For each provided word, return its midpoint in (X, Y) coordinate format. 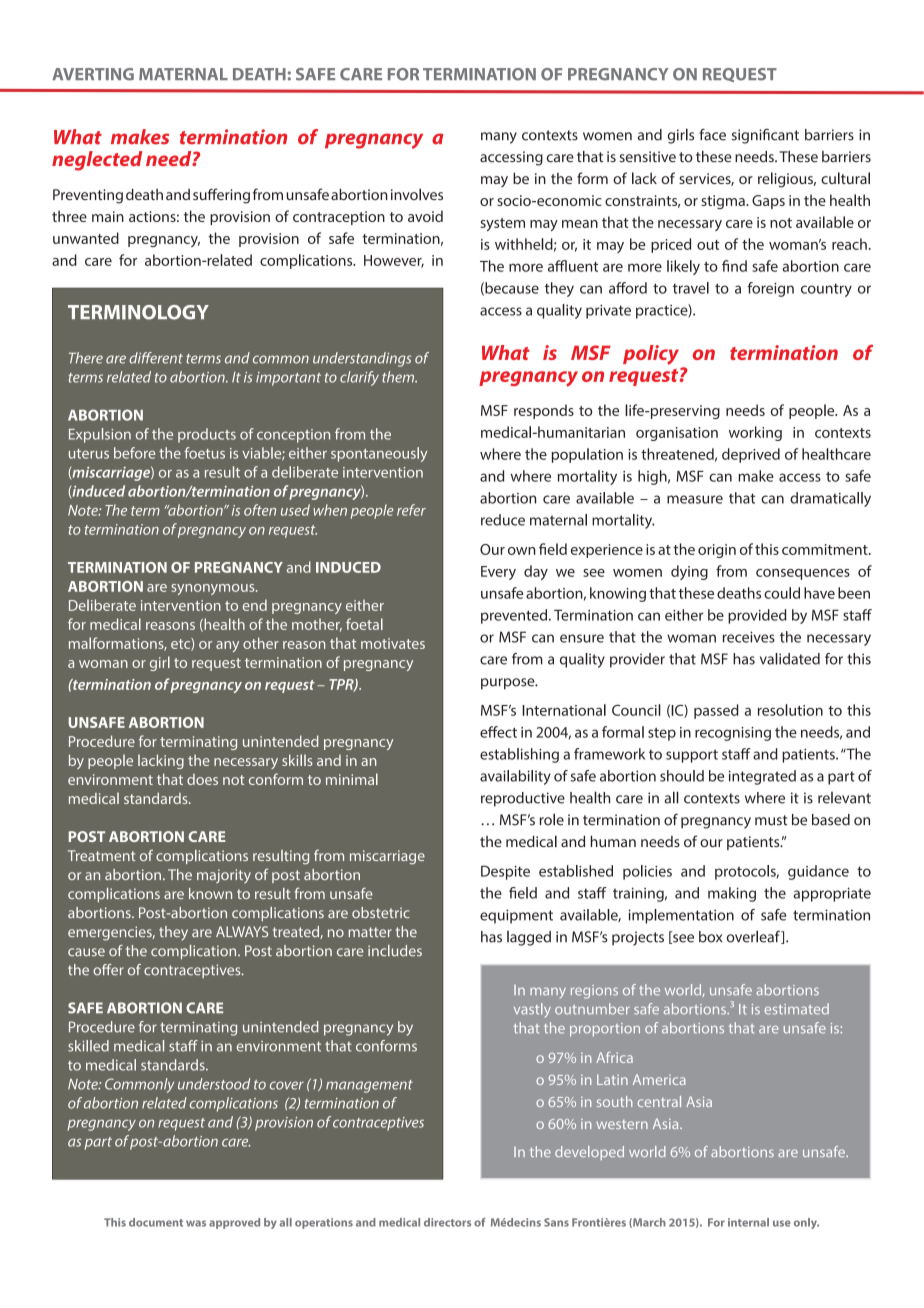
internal (748, 1222)
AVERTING (93, 74)
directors (447, 1222)
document (156, 1222)
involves (417, 194)
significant (765, 136)
